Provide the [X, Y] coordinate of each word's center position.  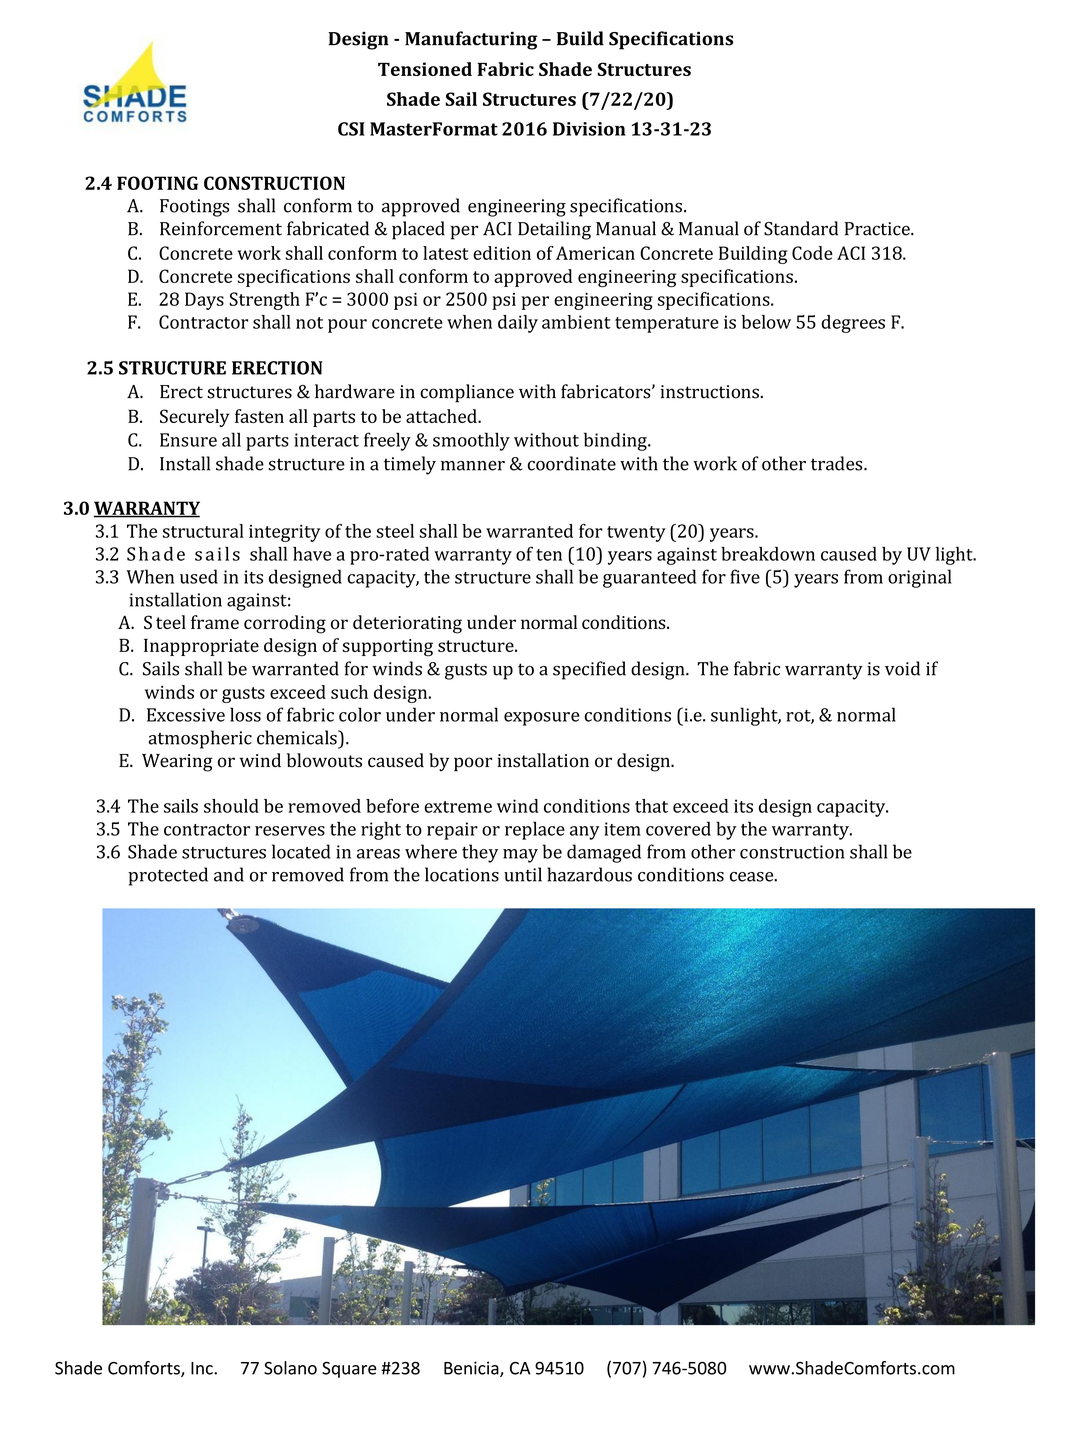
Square [349, 1369]
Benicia [472, 1369]
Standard [801, 228]
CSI [351, 129]
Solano [290, 1368]
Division [589, 129]
